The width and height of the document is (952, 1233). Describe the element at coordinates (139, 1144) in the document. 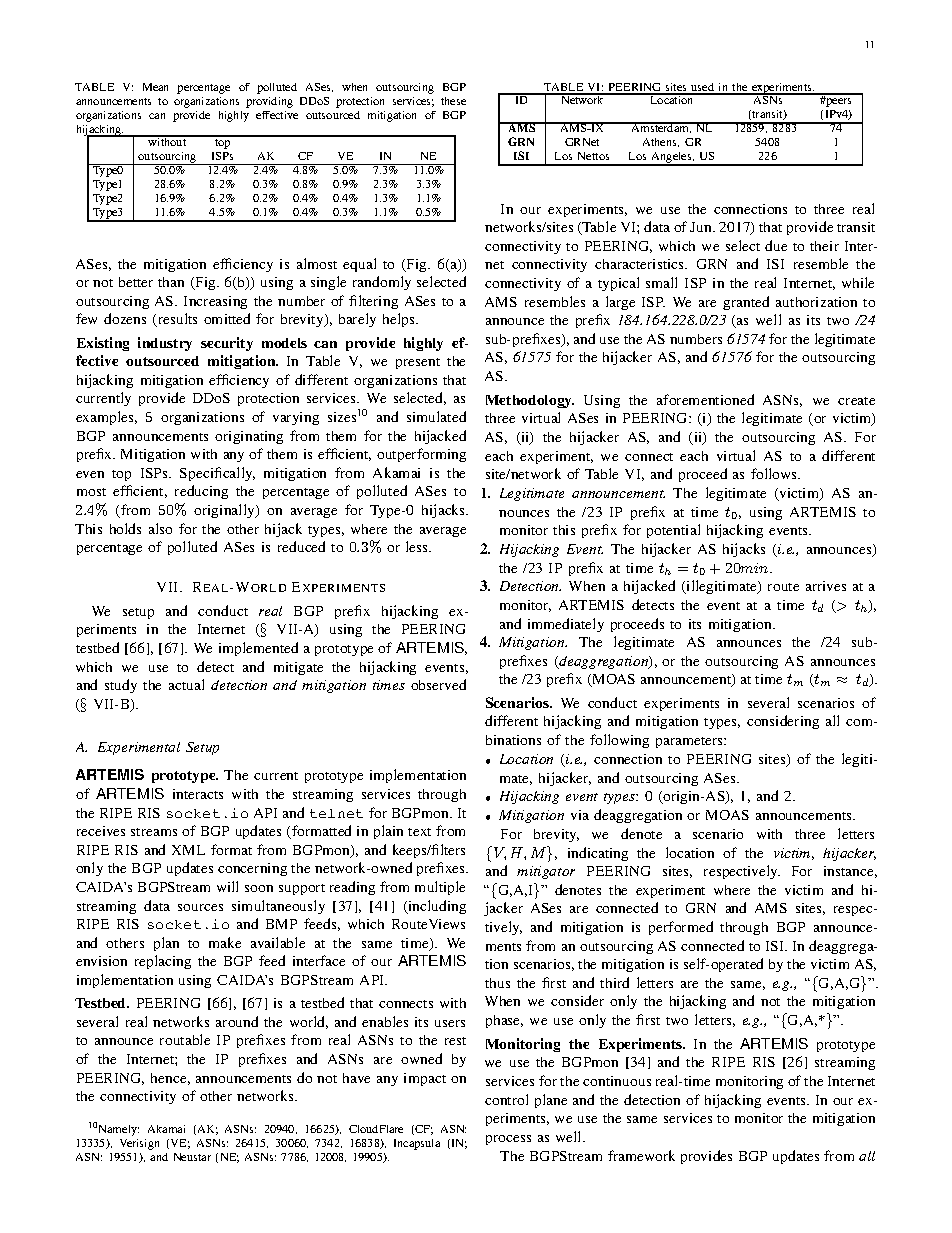

I see `Verisign` at that location.
